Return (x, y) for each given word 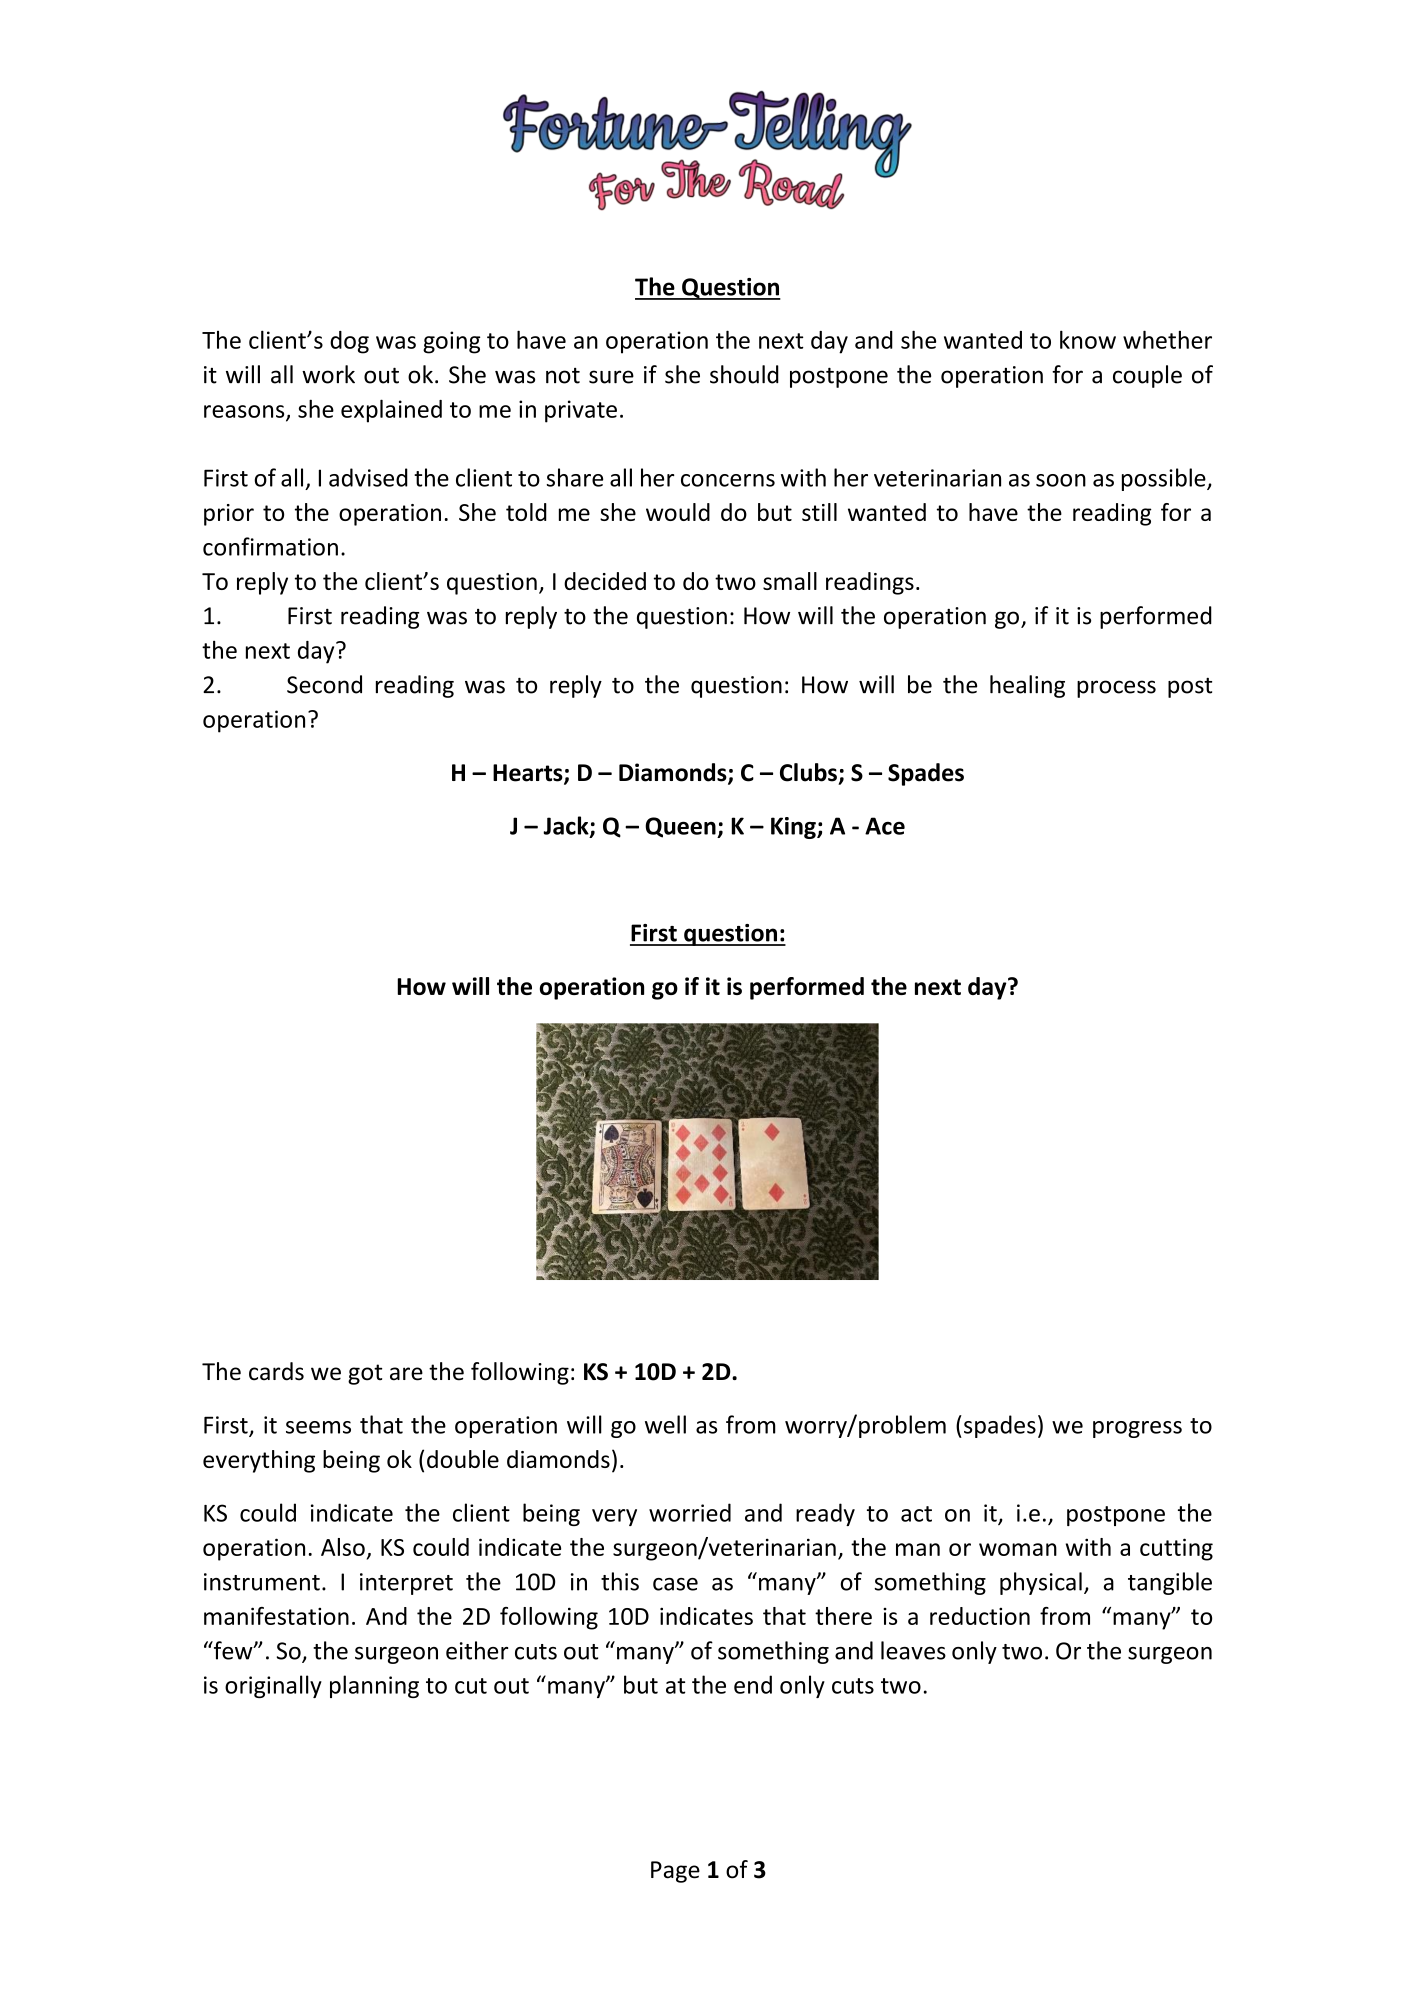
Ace (885, 826)
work (328, 374)
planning (374, 1686)
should (744, 374)
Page (675, 1872)
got (365, 1374)
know (1088, 339)
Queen (681, 827)
